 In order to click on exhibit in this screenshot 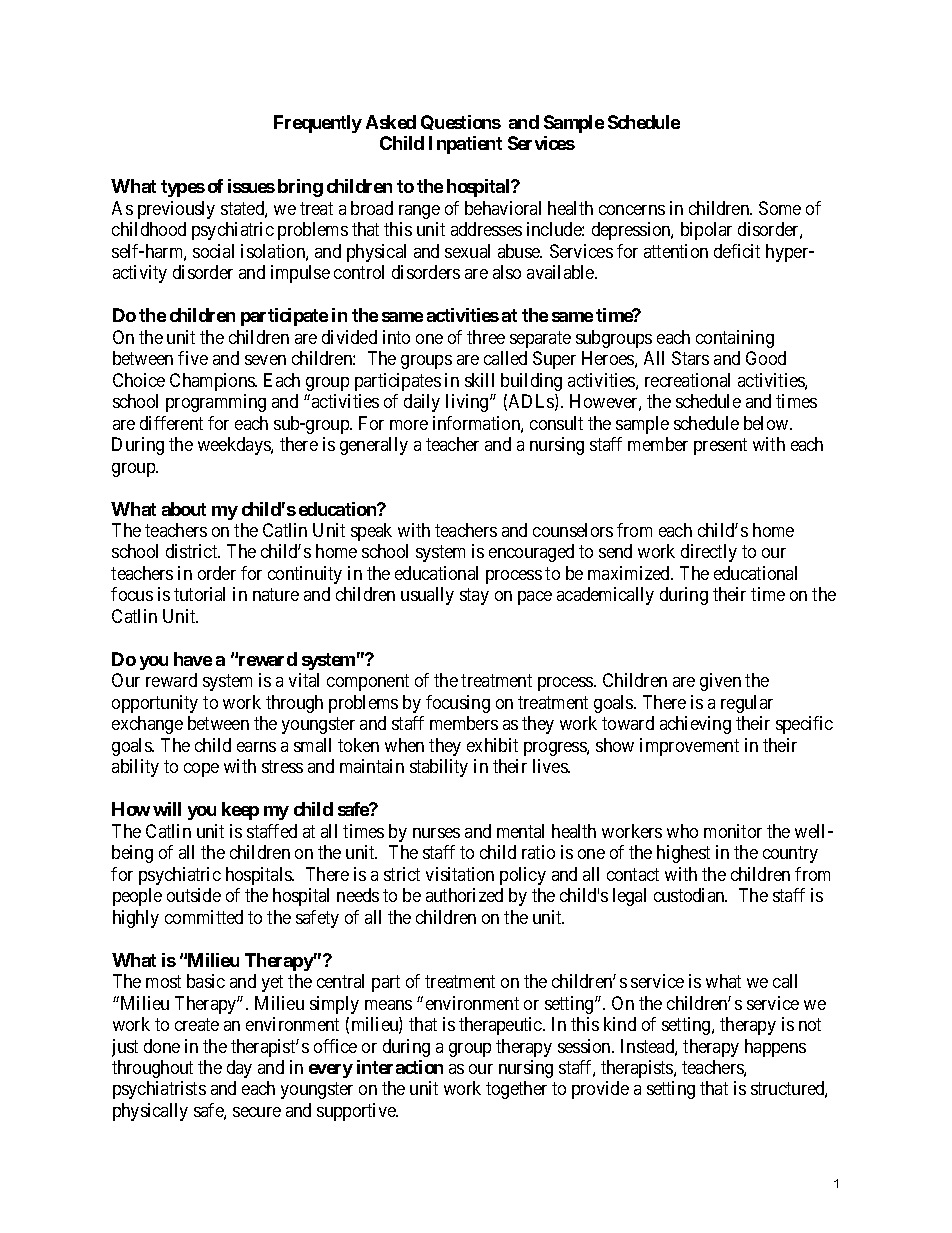, I will do `click(492, 745)`.
